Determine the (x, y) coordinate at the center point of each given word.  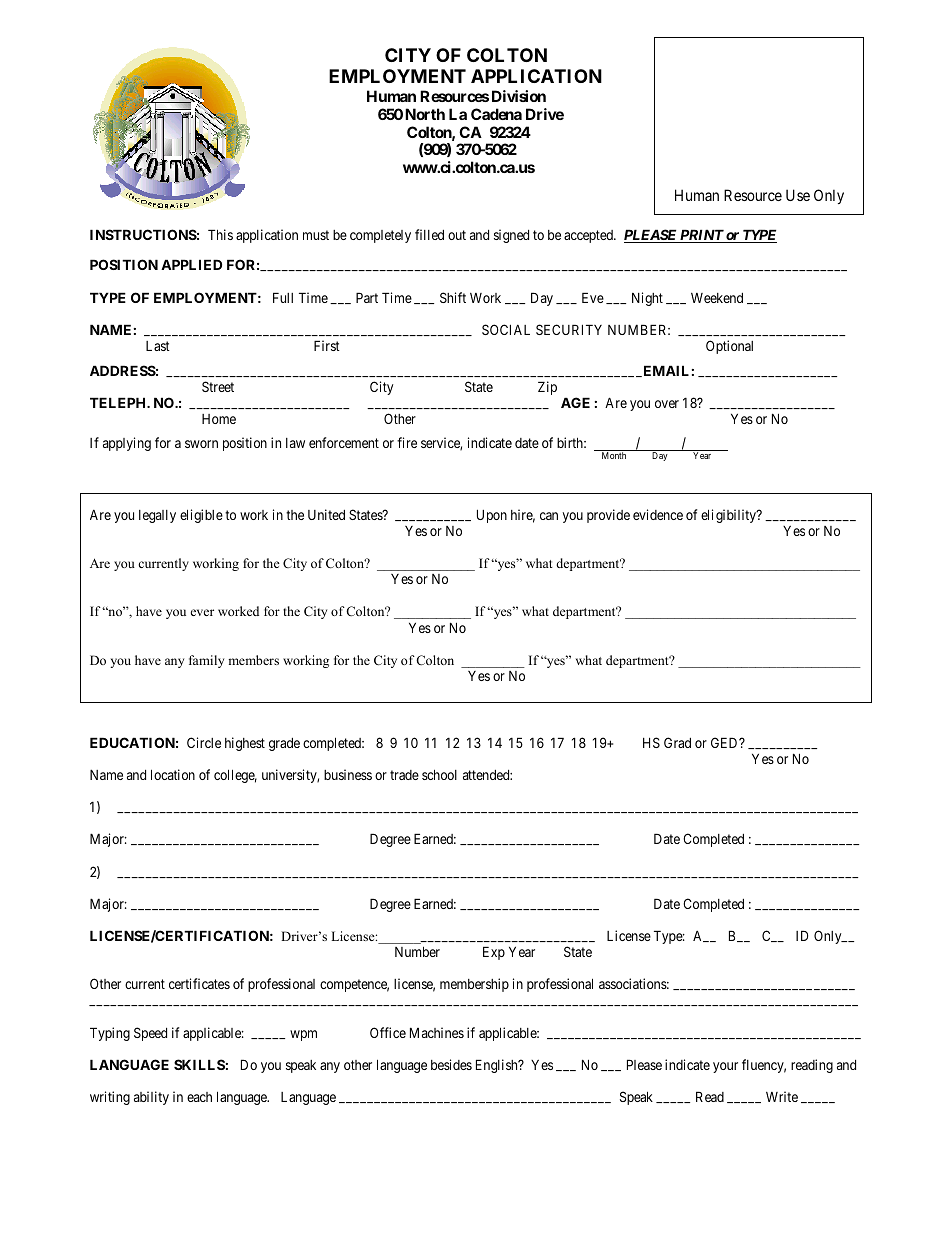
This (220, 234)
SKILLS (199, 1064)
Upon (492, 516)
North (425, 114)
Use (798, 195)
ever (202, 612)
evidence (658, 514)
